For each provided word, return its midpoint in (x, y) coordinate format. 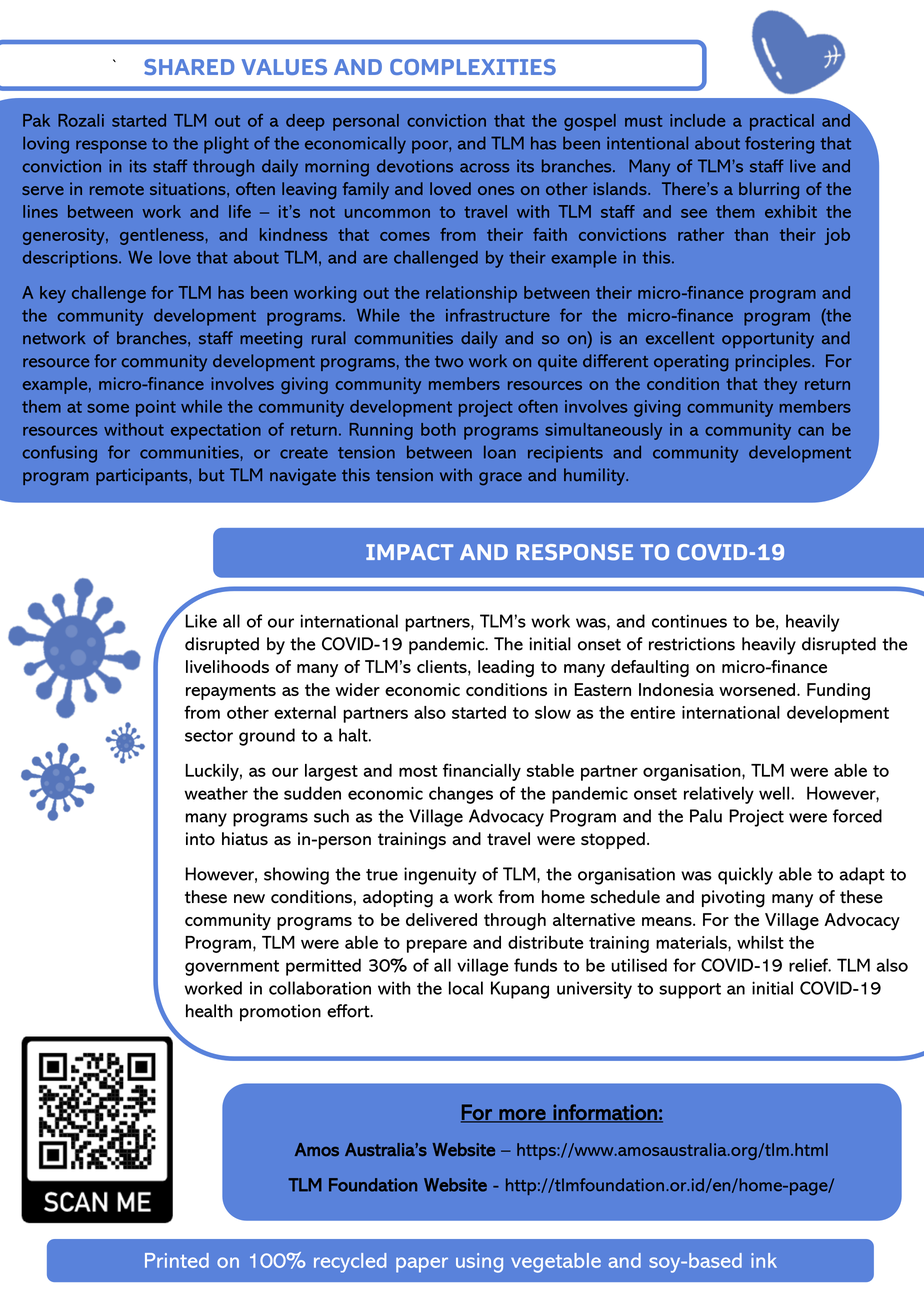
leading (506, 668)
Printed (177, 1260)
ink (764, 1260)
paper (422, 1265)
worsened (757, 689)
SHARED (189, 67)
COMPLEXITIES (473, 67)
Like (201, 621)
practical (782, 122)
